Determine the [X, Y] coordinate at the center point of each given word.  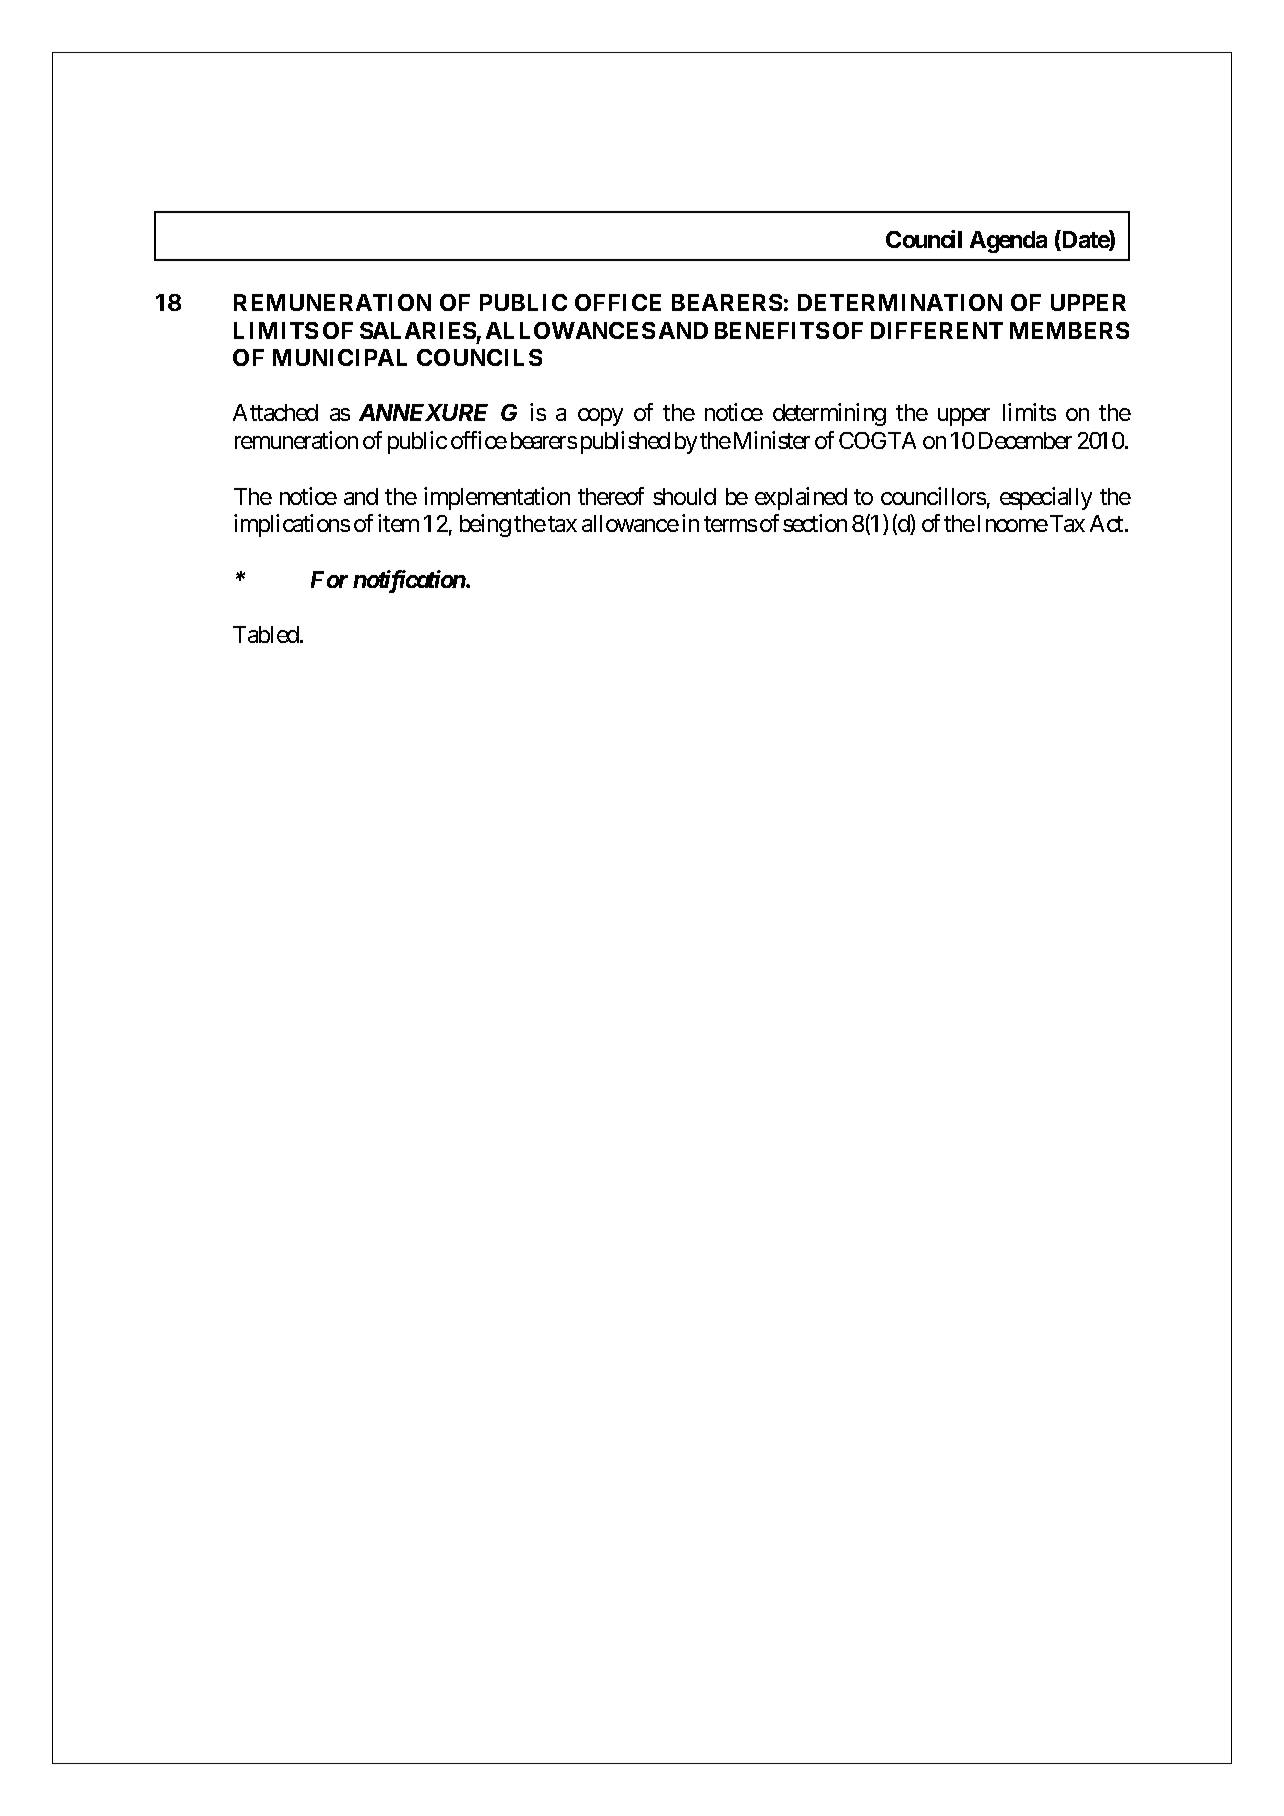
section [815, 523]
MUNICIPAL [340, 357]
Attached [275, 412]
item [398, 523]
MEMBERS [1069, 330]
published [625, 442]
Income [1013, 523]
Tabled [267, 634]
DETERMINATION [900, 302]
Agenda [1008, 242]
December [1025, 440]
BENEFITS [772, 330]
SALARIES [418, 330]
